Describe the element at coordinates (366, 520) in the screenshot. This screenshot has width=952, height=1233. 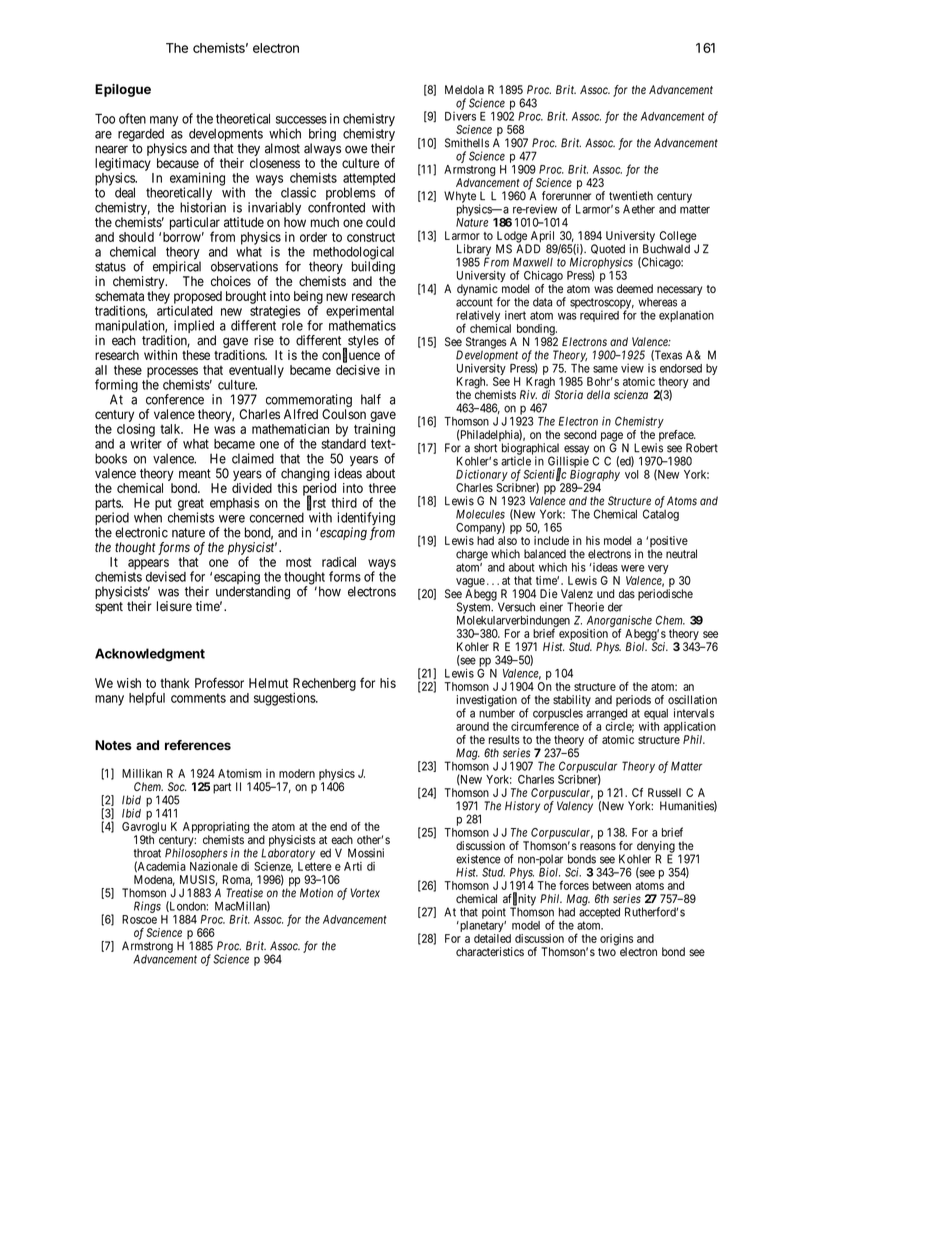
I see `identifying` at that location.
